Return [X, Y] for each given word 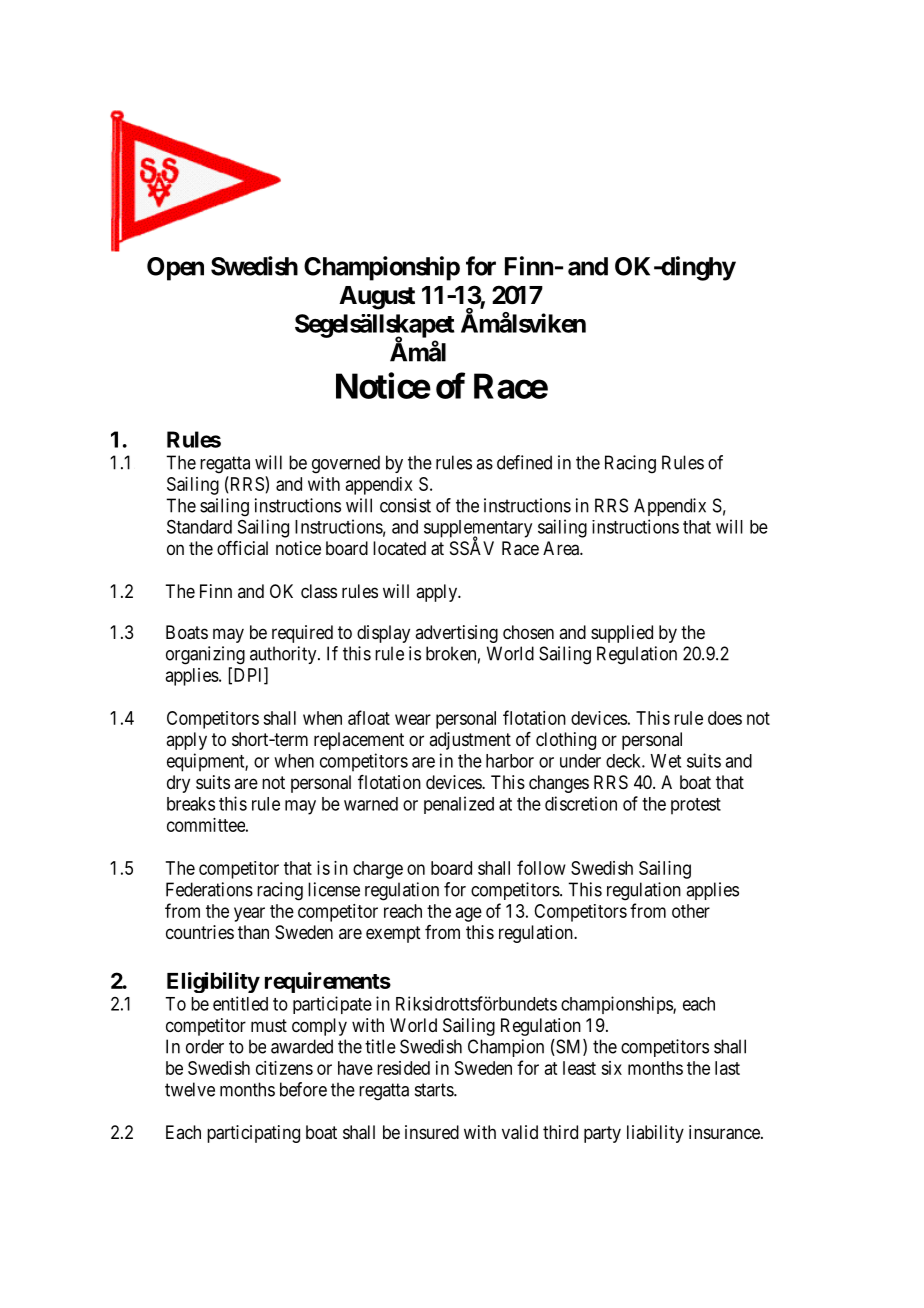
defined [524, 462]
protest [696, 806]
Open [175, 269]
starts [435, 1090]
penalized [459, 805]
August [377, 298]
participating [253, 1134]
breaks [191, 804]
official [242, 548]
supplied [622, 634]
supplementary [478, 530]
